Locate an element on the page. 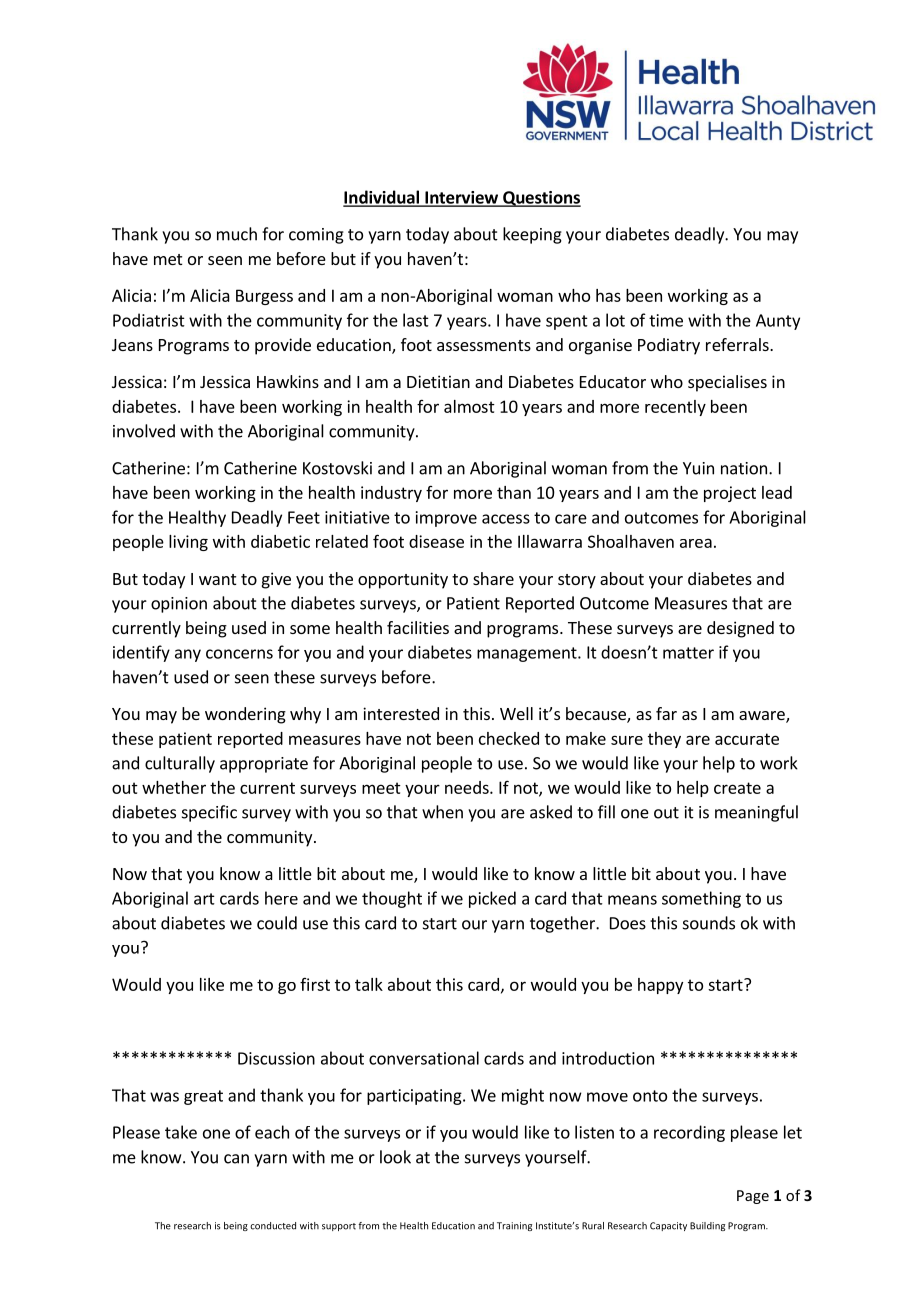 This document has width=924, height=1308. time is located at coordinates (666, 320).
